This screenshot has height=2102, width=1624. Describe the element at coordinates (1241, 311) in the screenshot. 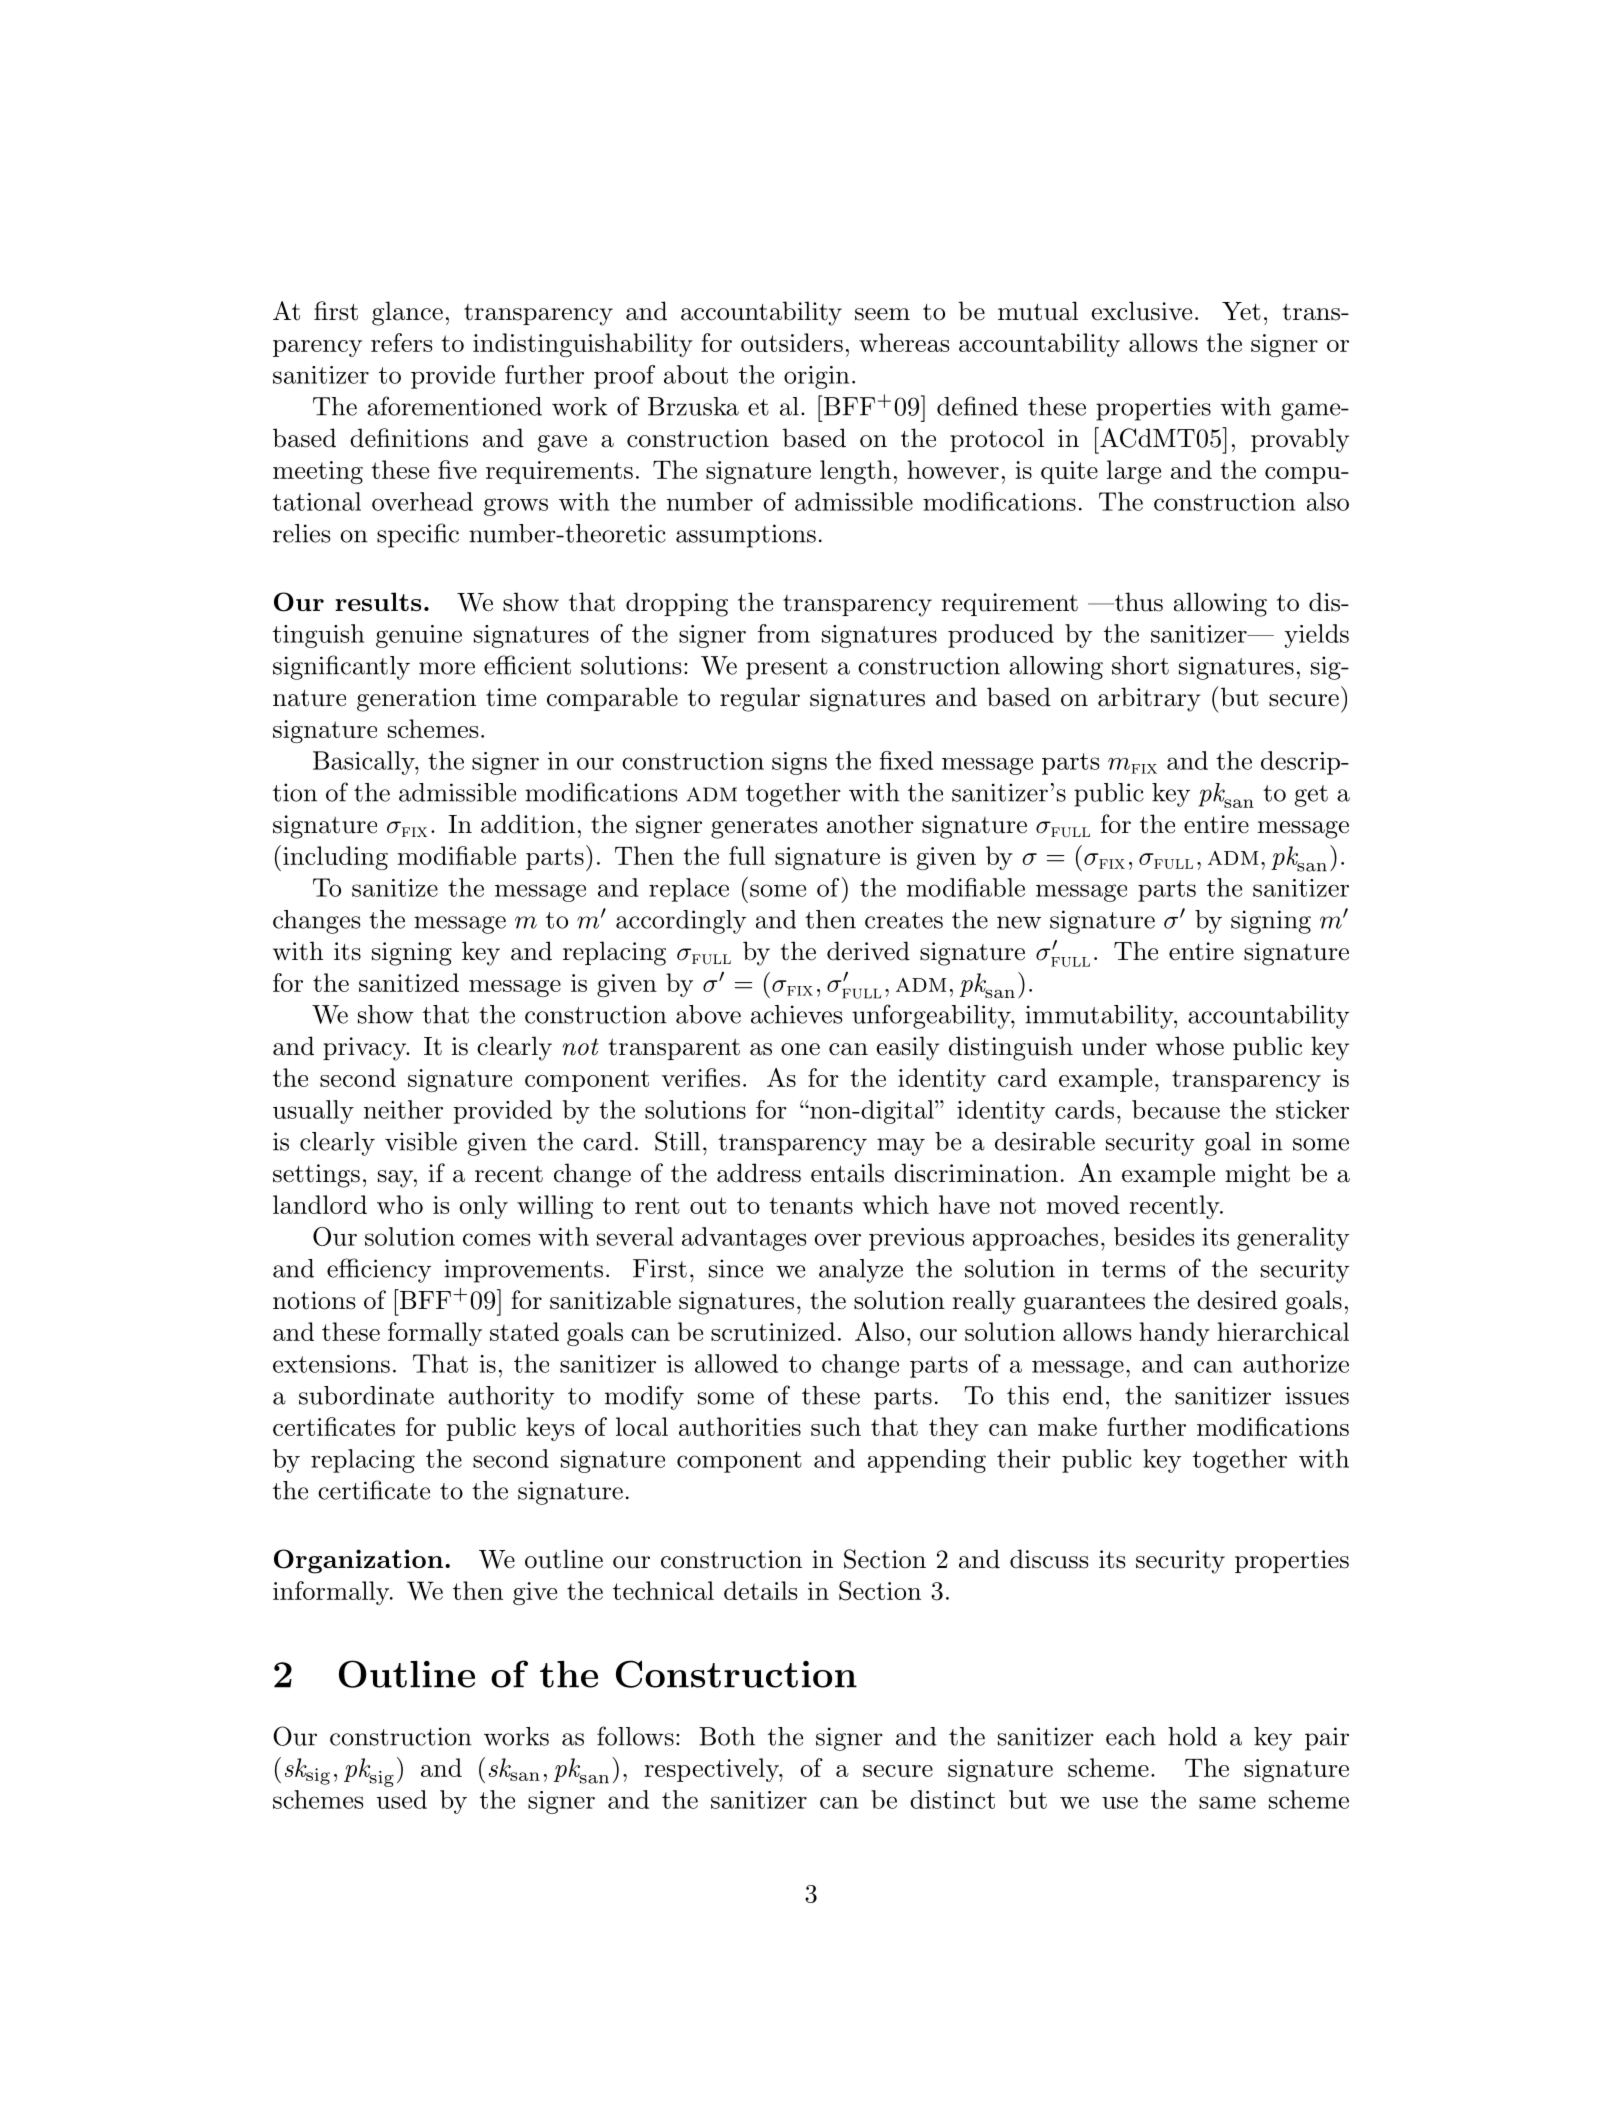

I see `Yet` at that location.
